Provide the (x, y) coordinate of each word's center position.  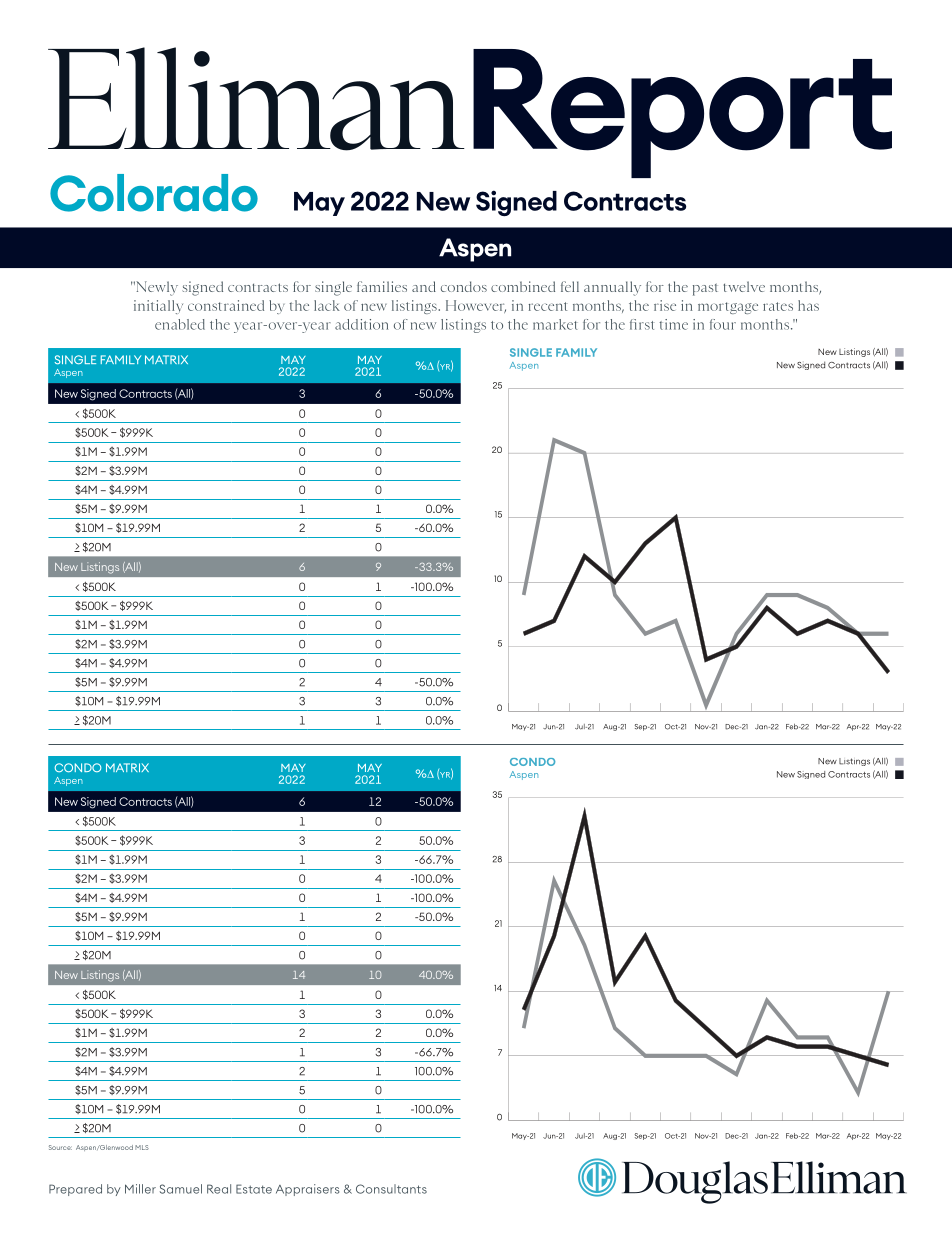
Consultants (391, 1189)
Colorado (154, 193)
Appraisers (307, 1190)
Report (682, 113)
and (424, 286)
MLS (142, 1147)
